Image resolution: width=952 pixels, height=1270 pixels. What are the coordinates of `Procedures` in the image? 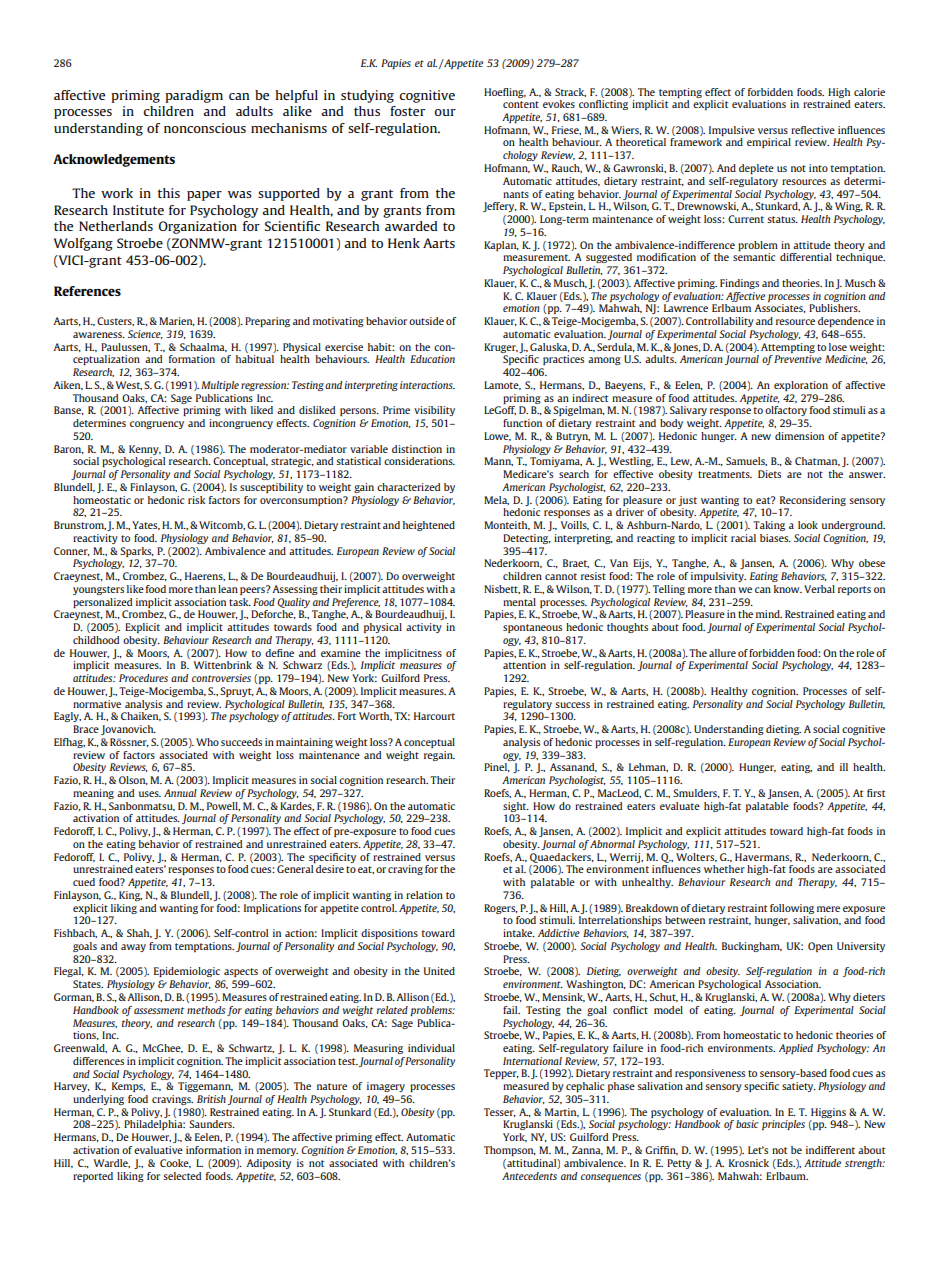 It's located at (143, 678).
